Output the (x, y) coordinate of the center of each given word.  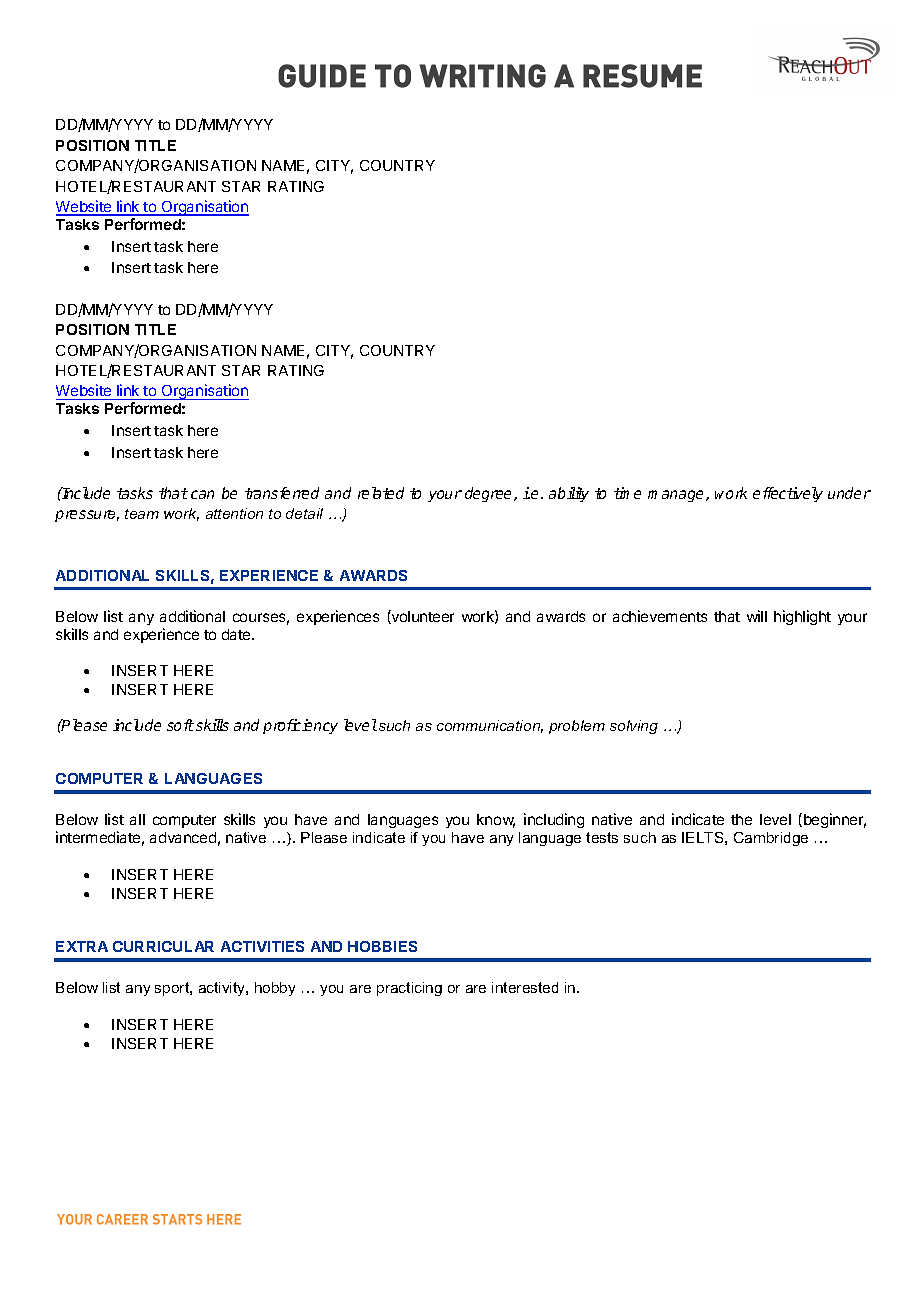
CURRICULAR (163, 946)
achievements (660, 616)
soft (180, 725)
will (757, 616)
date (237, 634)
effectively (788, 494)
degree (490, 494)
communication (490, 726)
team (142, 514)
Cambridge (771, 839)
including (554, 820)
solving (634, 727)
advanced (183, 837)
